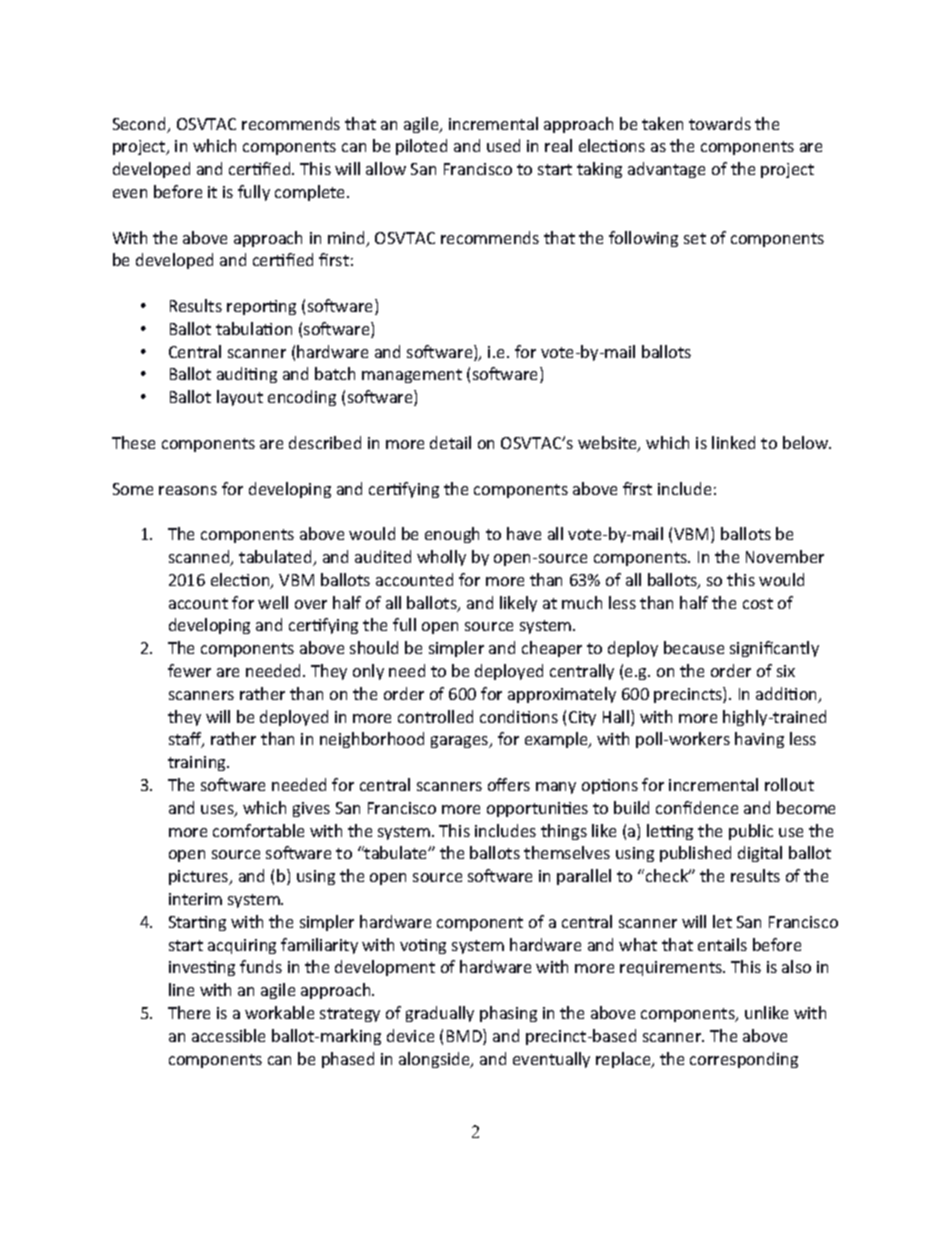 The height and width of the screenshot is (1233, 952). I want to click on fewer, so click(189, 670).
